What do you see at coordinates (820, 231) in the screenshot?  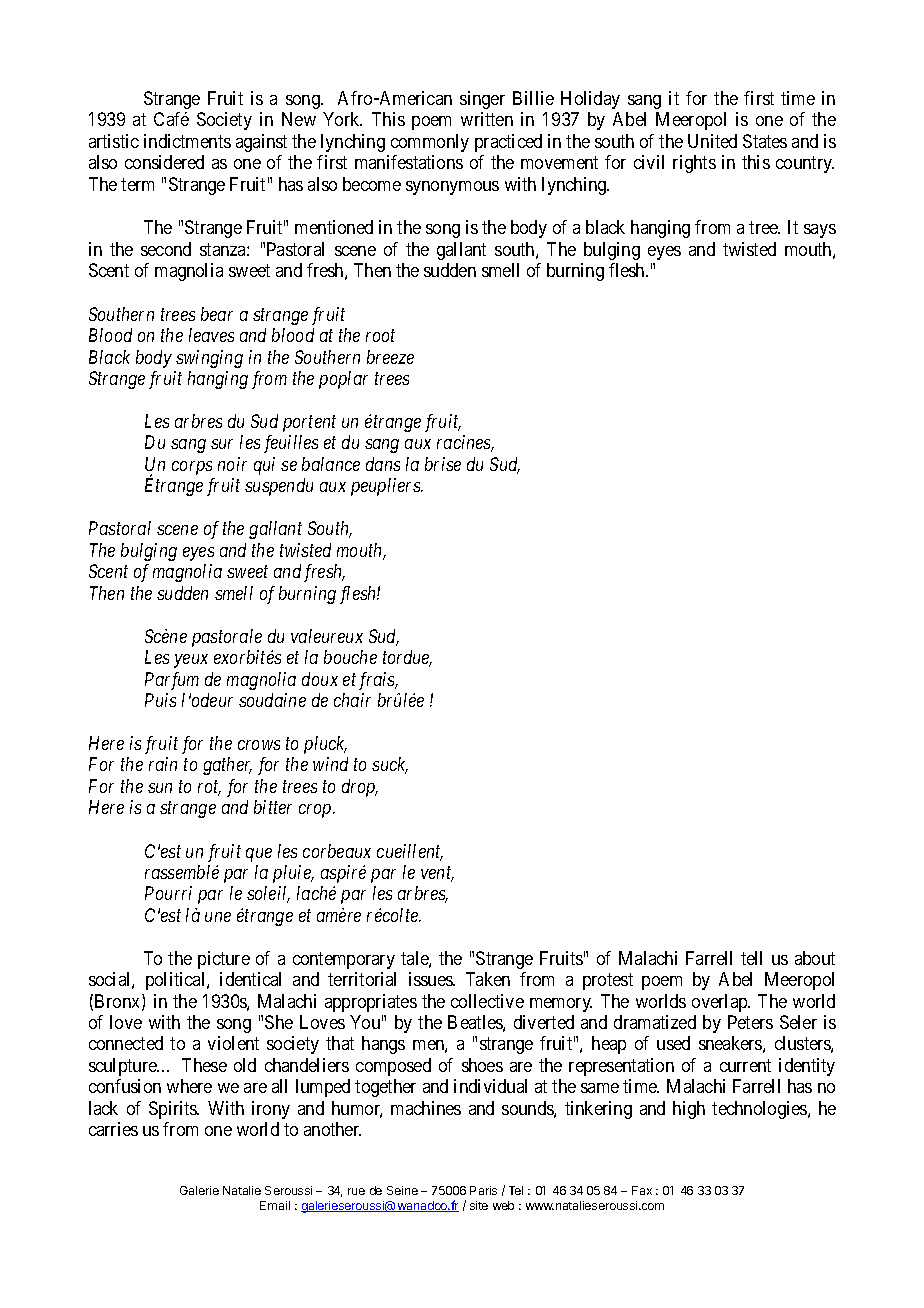 I see `says` at bounding box center [820, 231].
